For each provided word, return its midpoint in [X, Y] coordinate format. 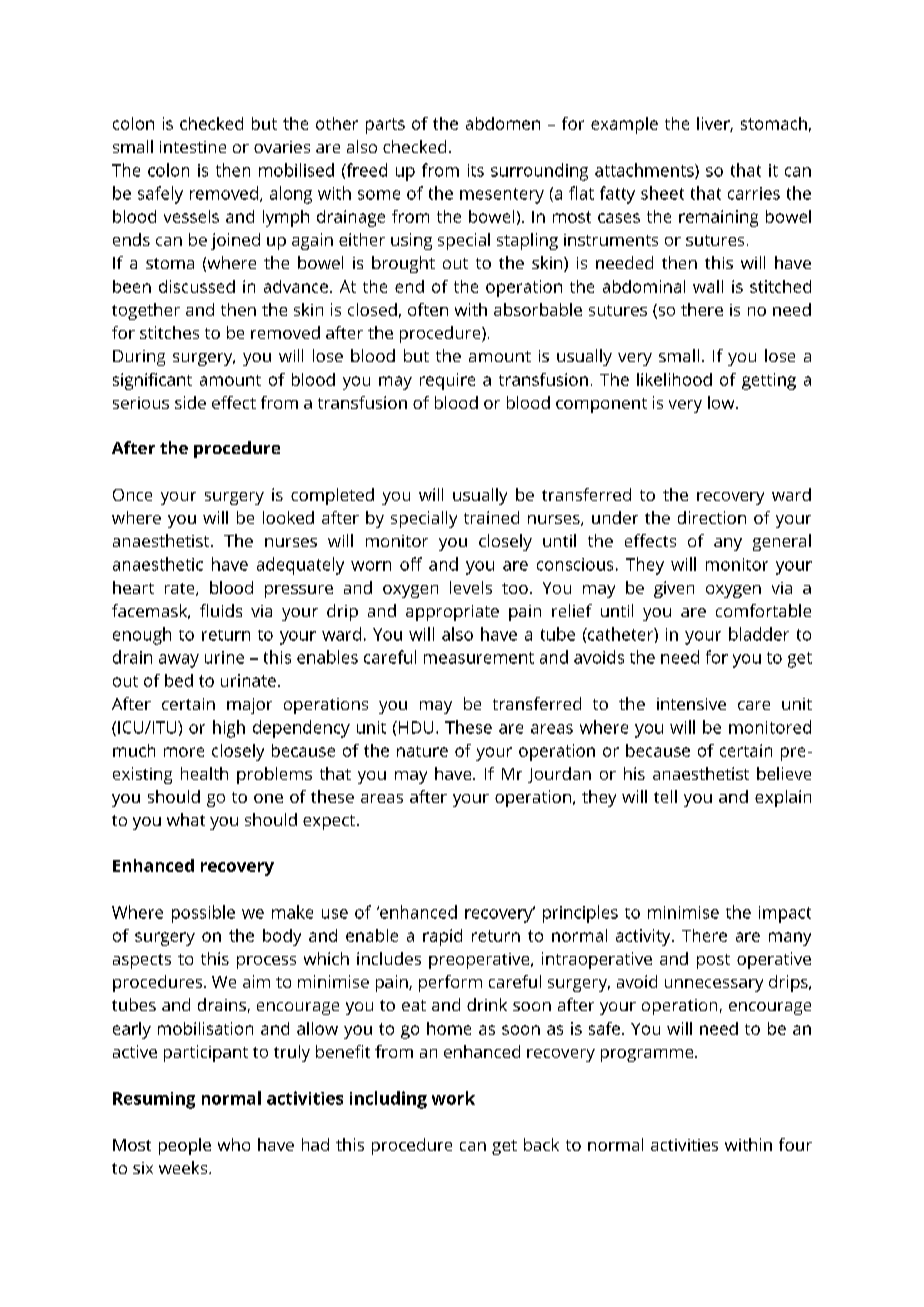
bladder [759, 634]
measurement [479, 658]
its [476, 170]
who [234, 1144]
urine [224, 657]
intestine [193, 147]
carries [754, 193]
